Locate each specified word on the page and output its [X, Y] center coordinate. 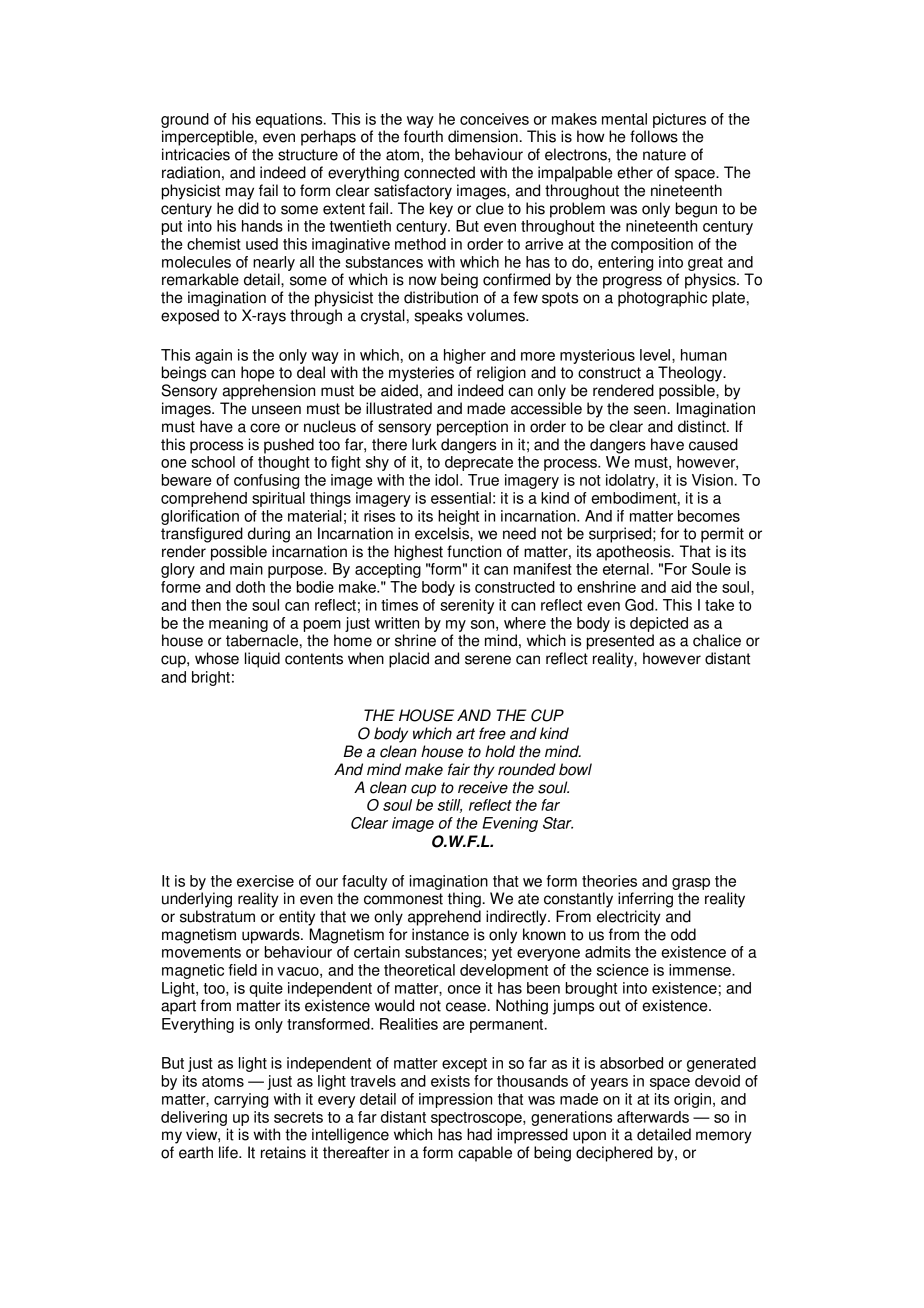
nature [664, 155]
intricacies [196, 154]
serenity [467, 606]
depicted [659, 624]
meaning [238, 624]
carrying [241, 1100]
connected [439, 172]
